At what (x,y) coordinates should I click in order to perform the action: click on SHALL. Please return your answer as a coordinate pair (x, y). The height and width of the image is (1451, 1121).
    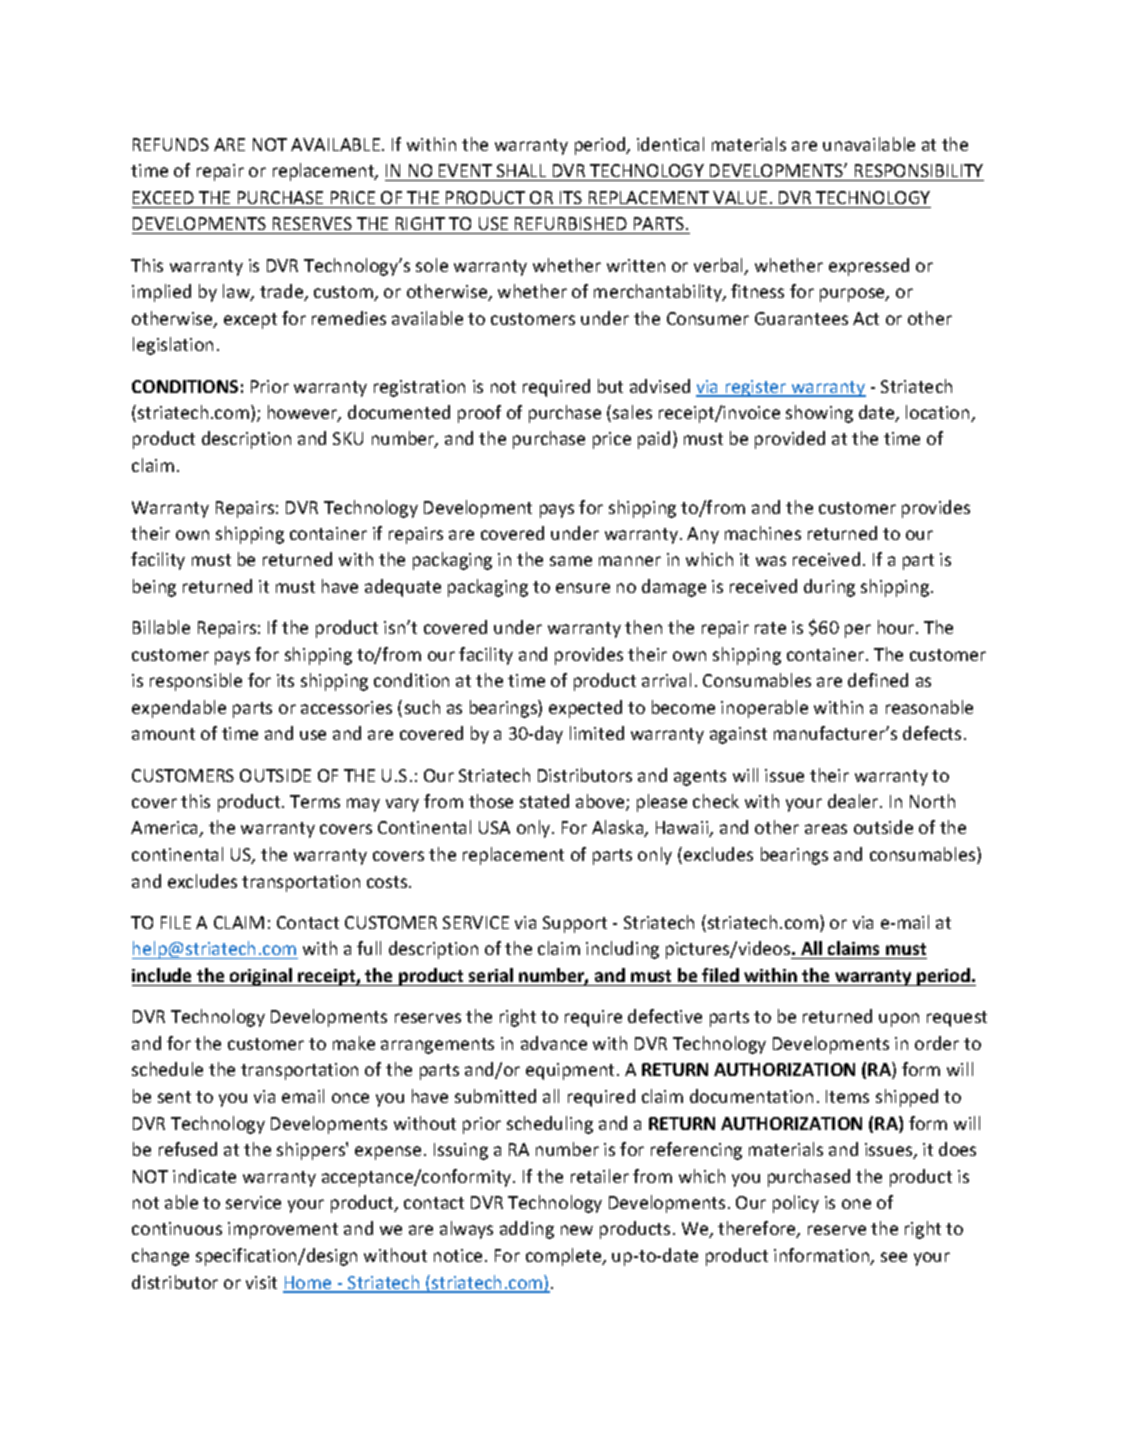
    Looking at the image, I should click on (521, 170).
